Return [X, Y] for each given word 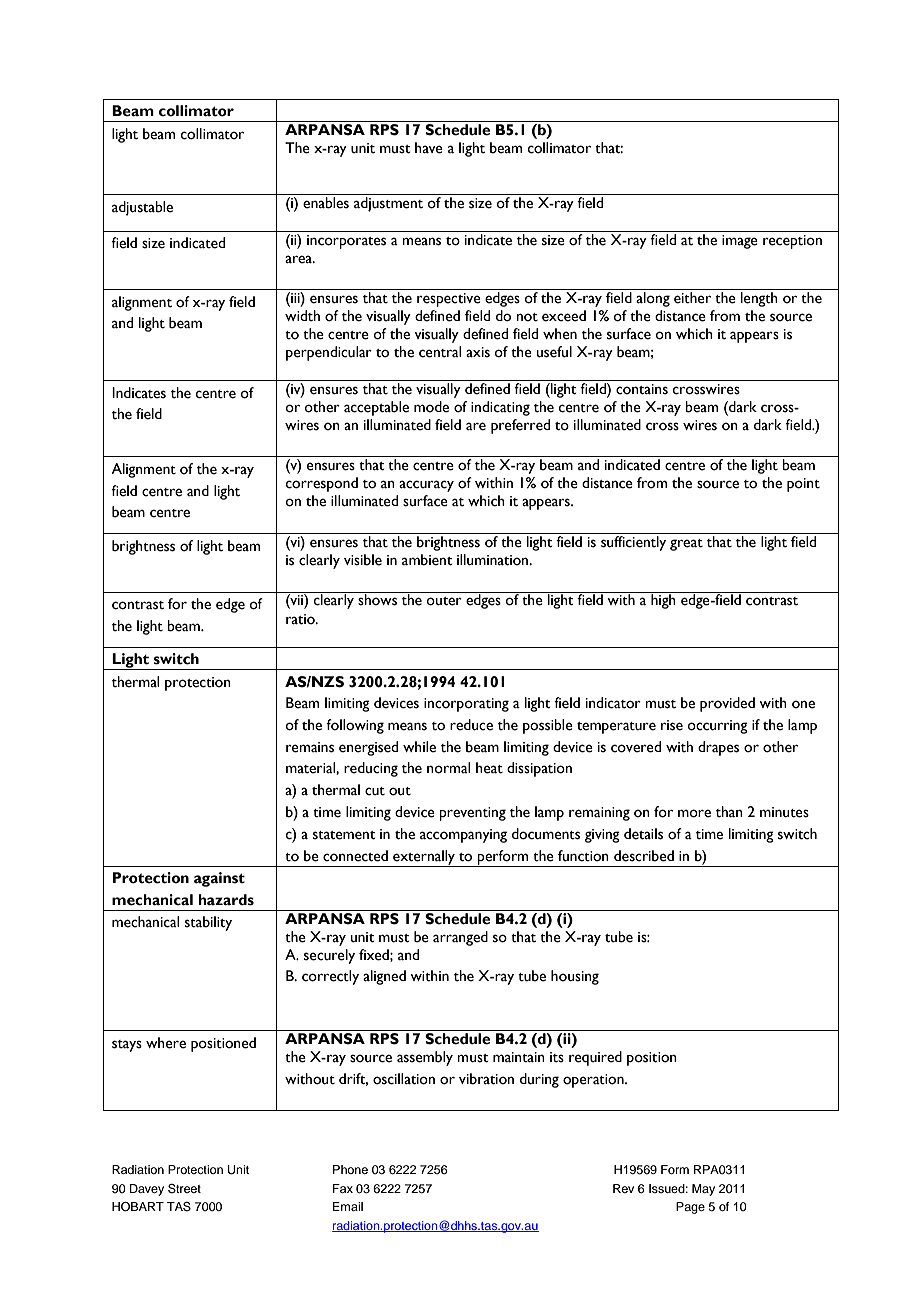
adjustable [142, 208]
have [429, 148]
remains [310, 747]
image [740, 242]
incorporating [466, 705]
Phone [350, 1169]
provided [727, 704]
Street [184, 1189]
